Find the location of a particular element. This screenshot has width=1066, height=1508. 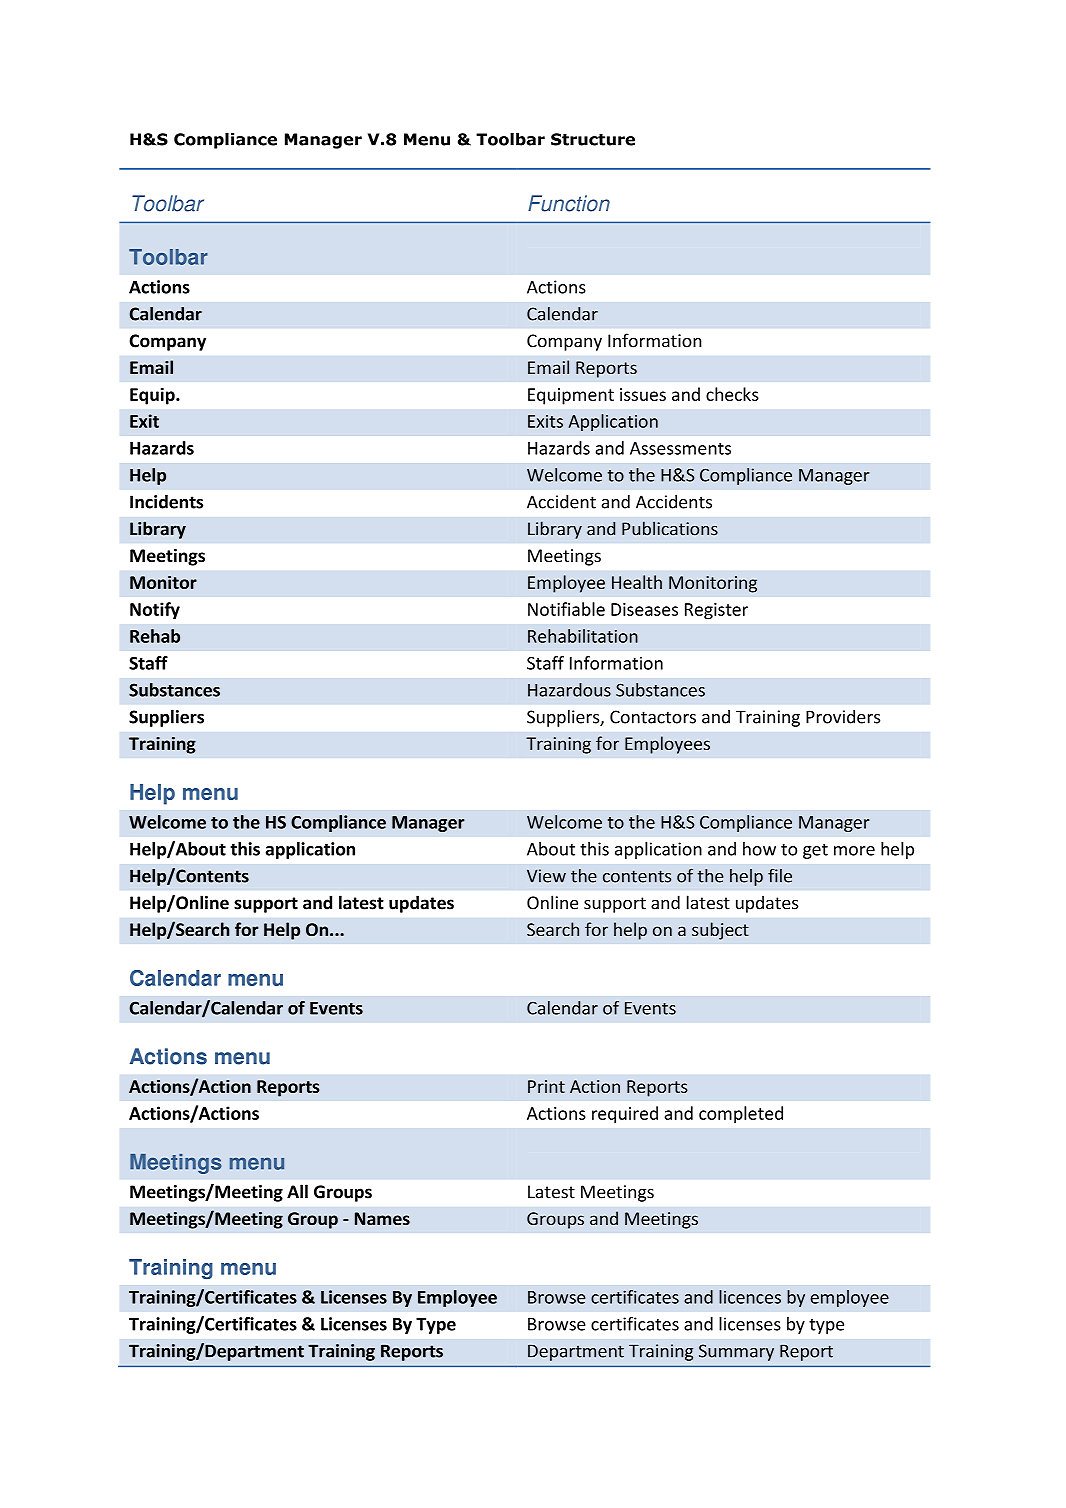

Health is located at coordinates (637, 582).
